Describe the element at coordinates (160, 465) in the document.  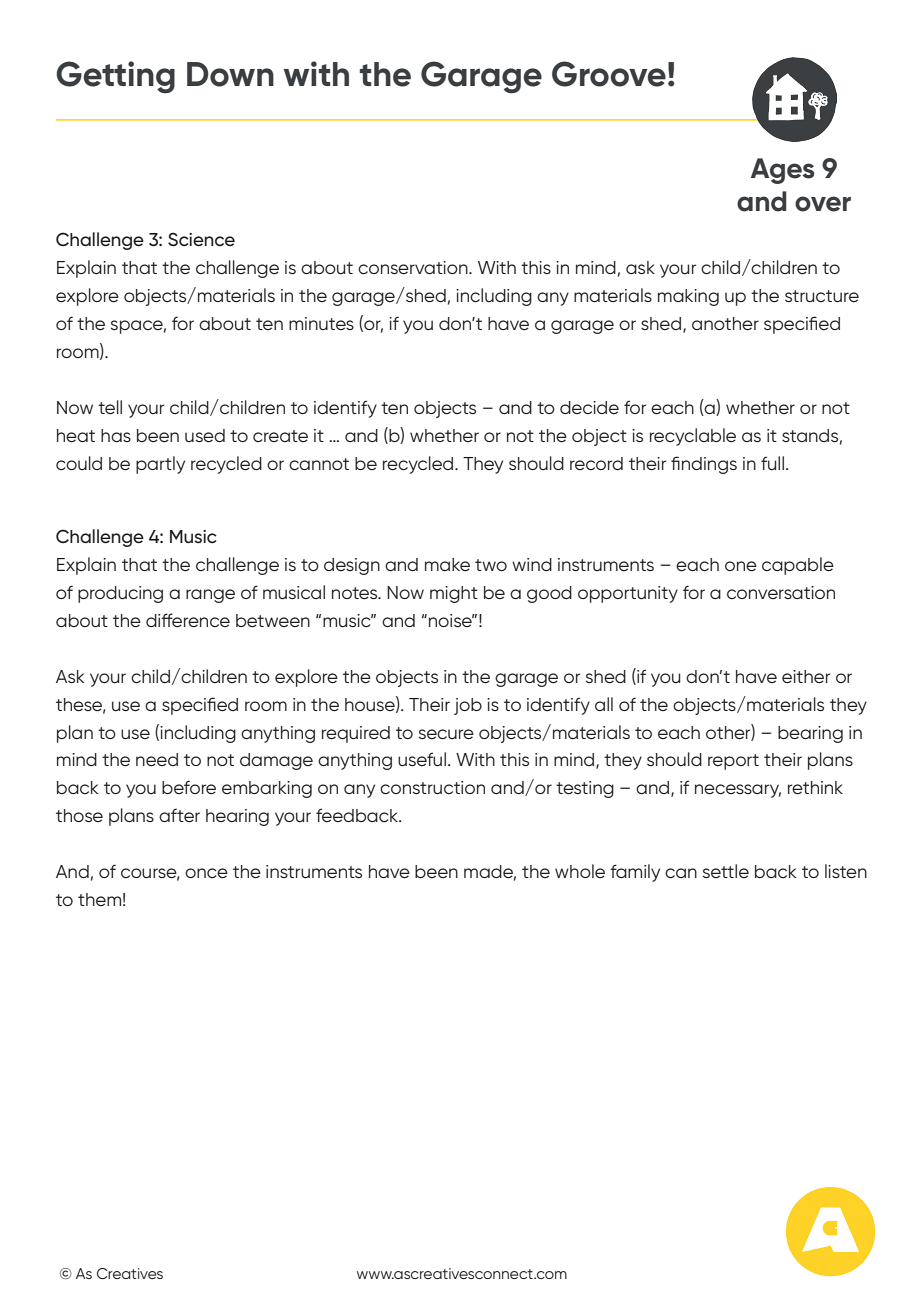
I see `partly` at that location.
